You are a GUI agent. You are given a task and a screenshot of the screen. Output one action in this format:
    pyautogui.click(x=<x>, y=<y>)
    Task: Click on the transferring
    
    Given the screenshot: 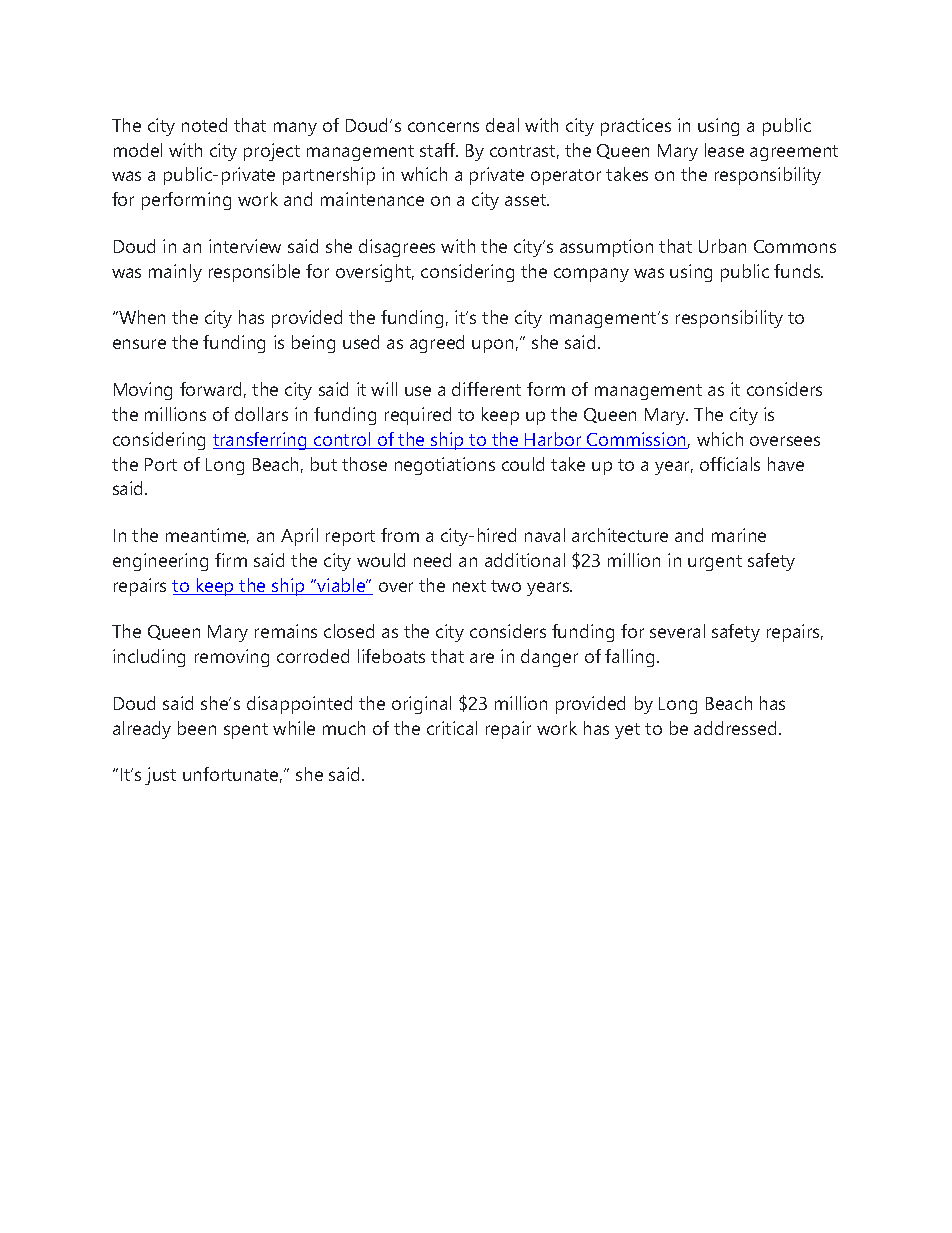 What is the action you would take?
    pyautogui.click(x=261, y=441)
